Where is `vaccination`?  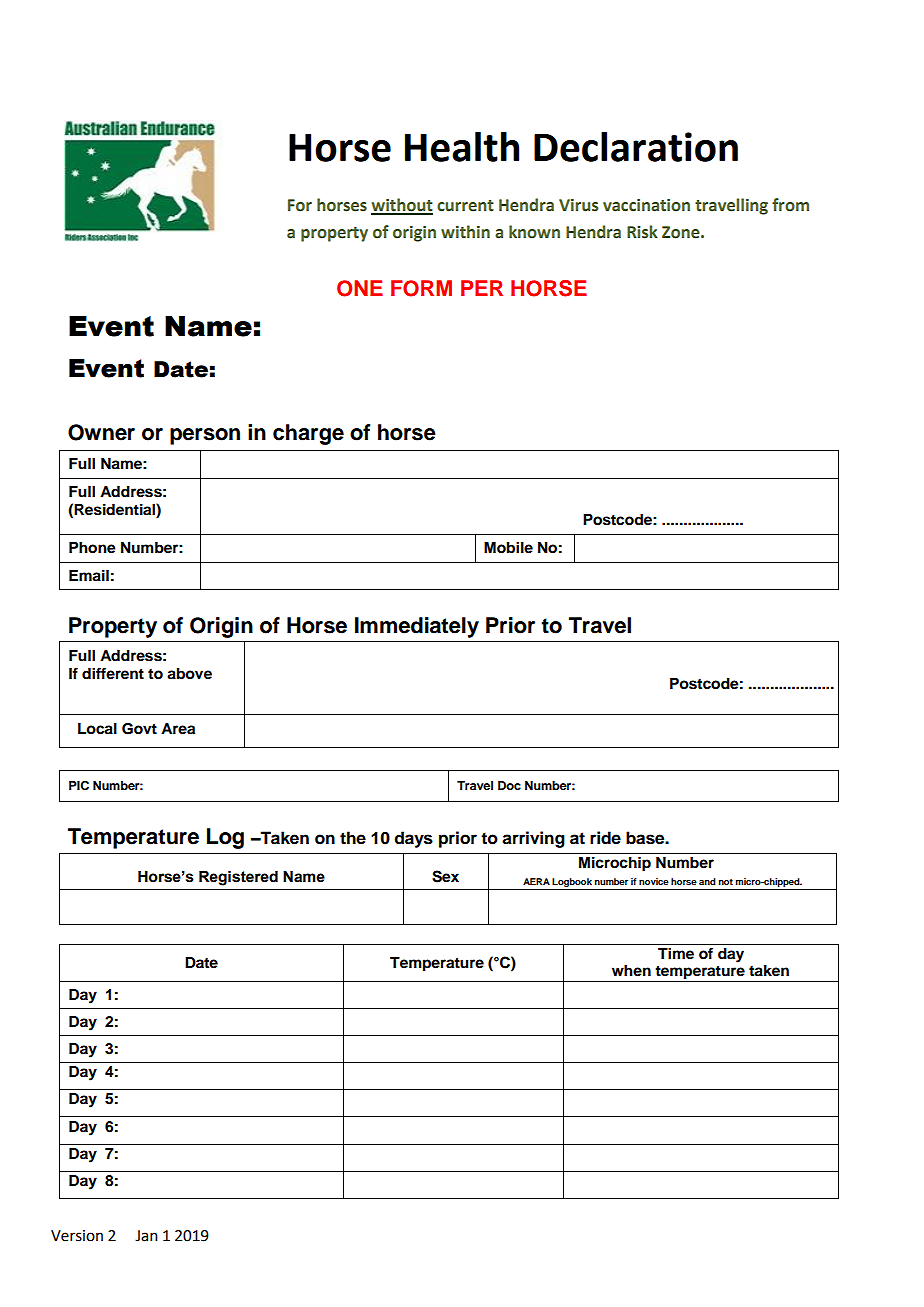 vaccination is located at coordinates (646, 205).
